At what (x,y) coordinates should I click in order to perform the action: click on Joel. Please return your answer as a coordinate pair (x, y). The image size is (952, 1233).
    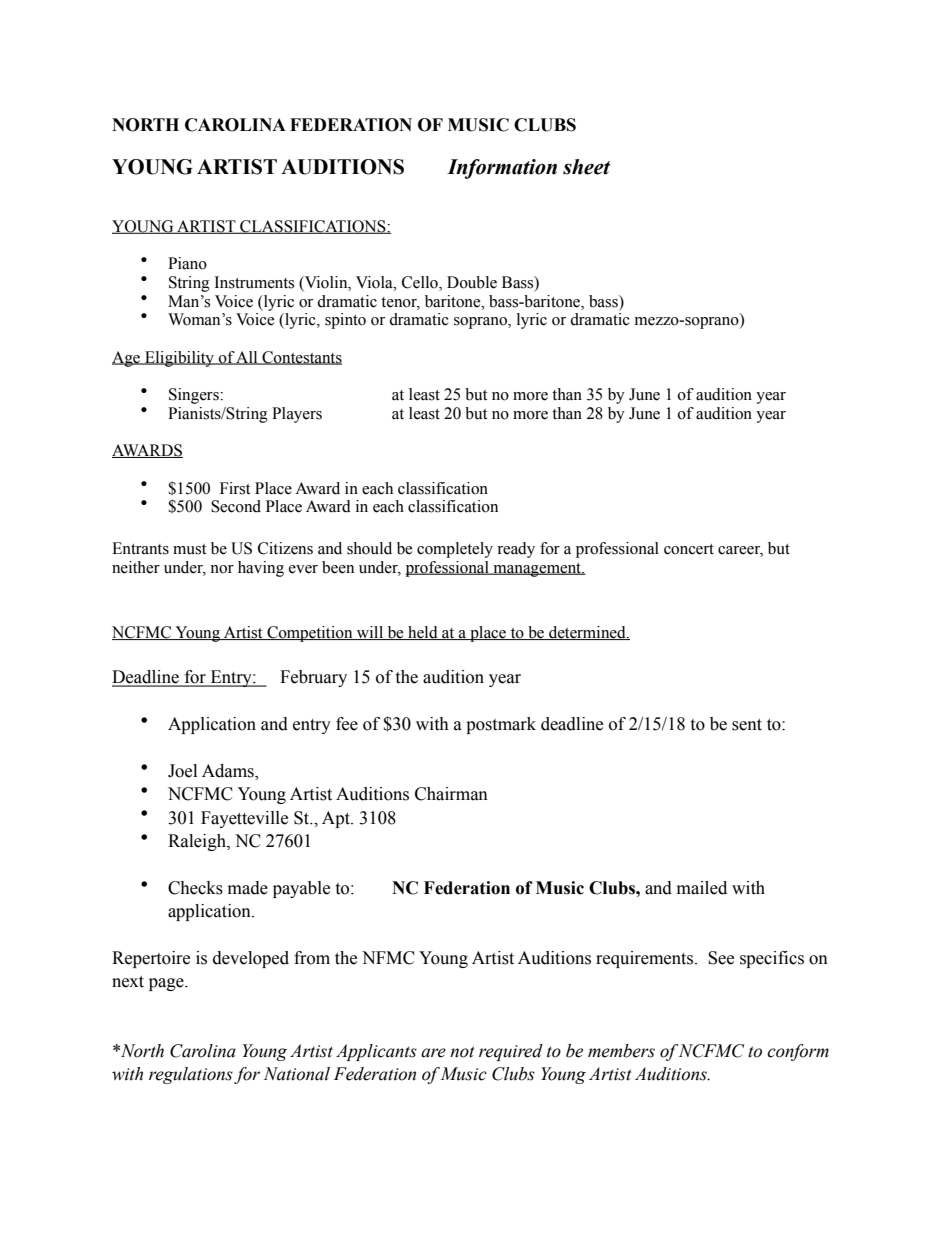
    Looking at the image, I should click on (182, 771).
